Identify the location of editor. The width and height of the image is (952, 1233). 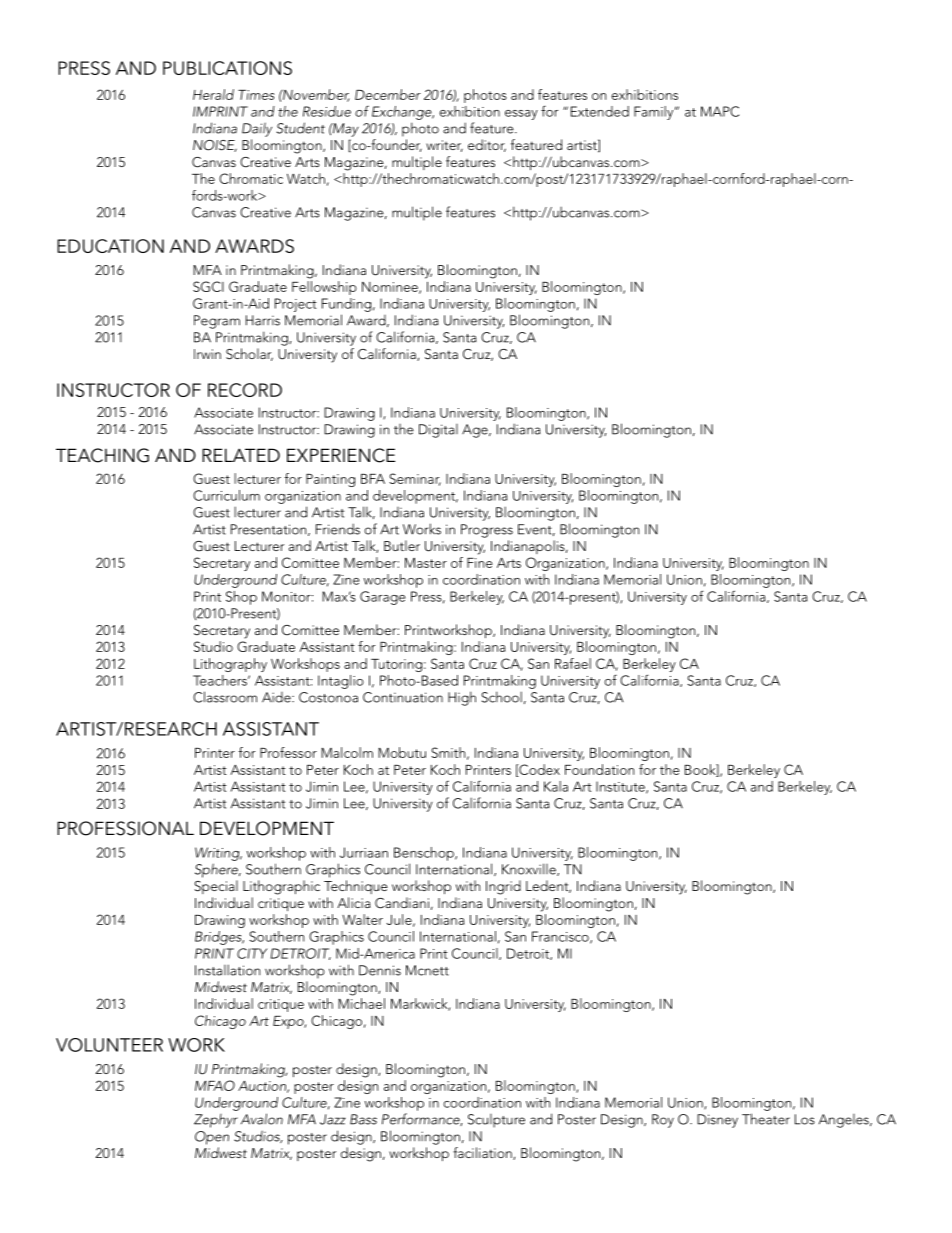
(487, 145).
